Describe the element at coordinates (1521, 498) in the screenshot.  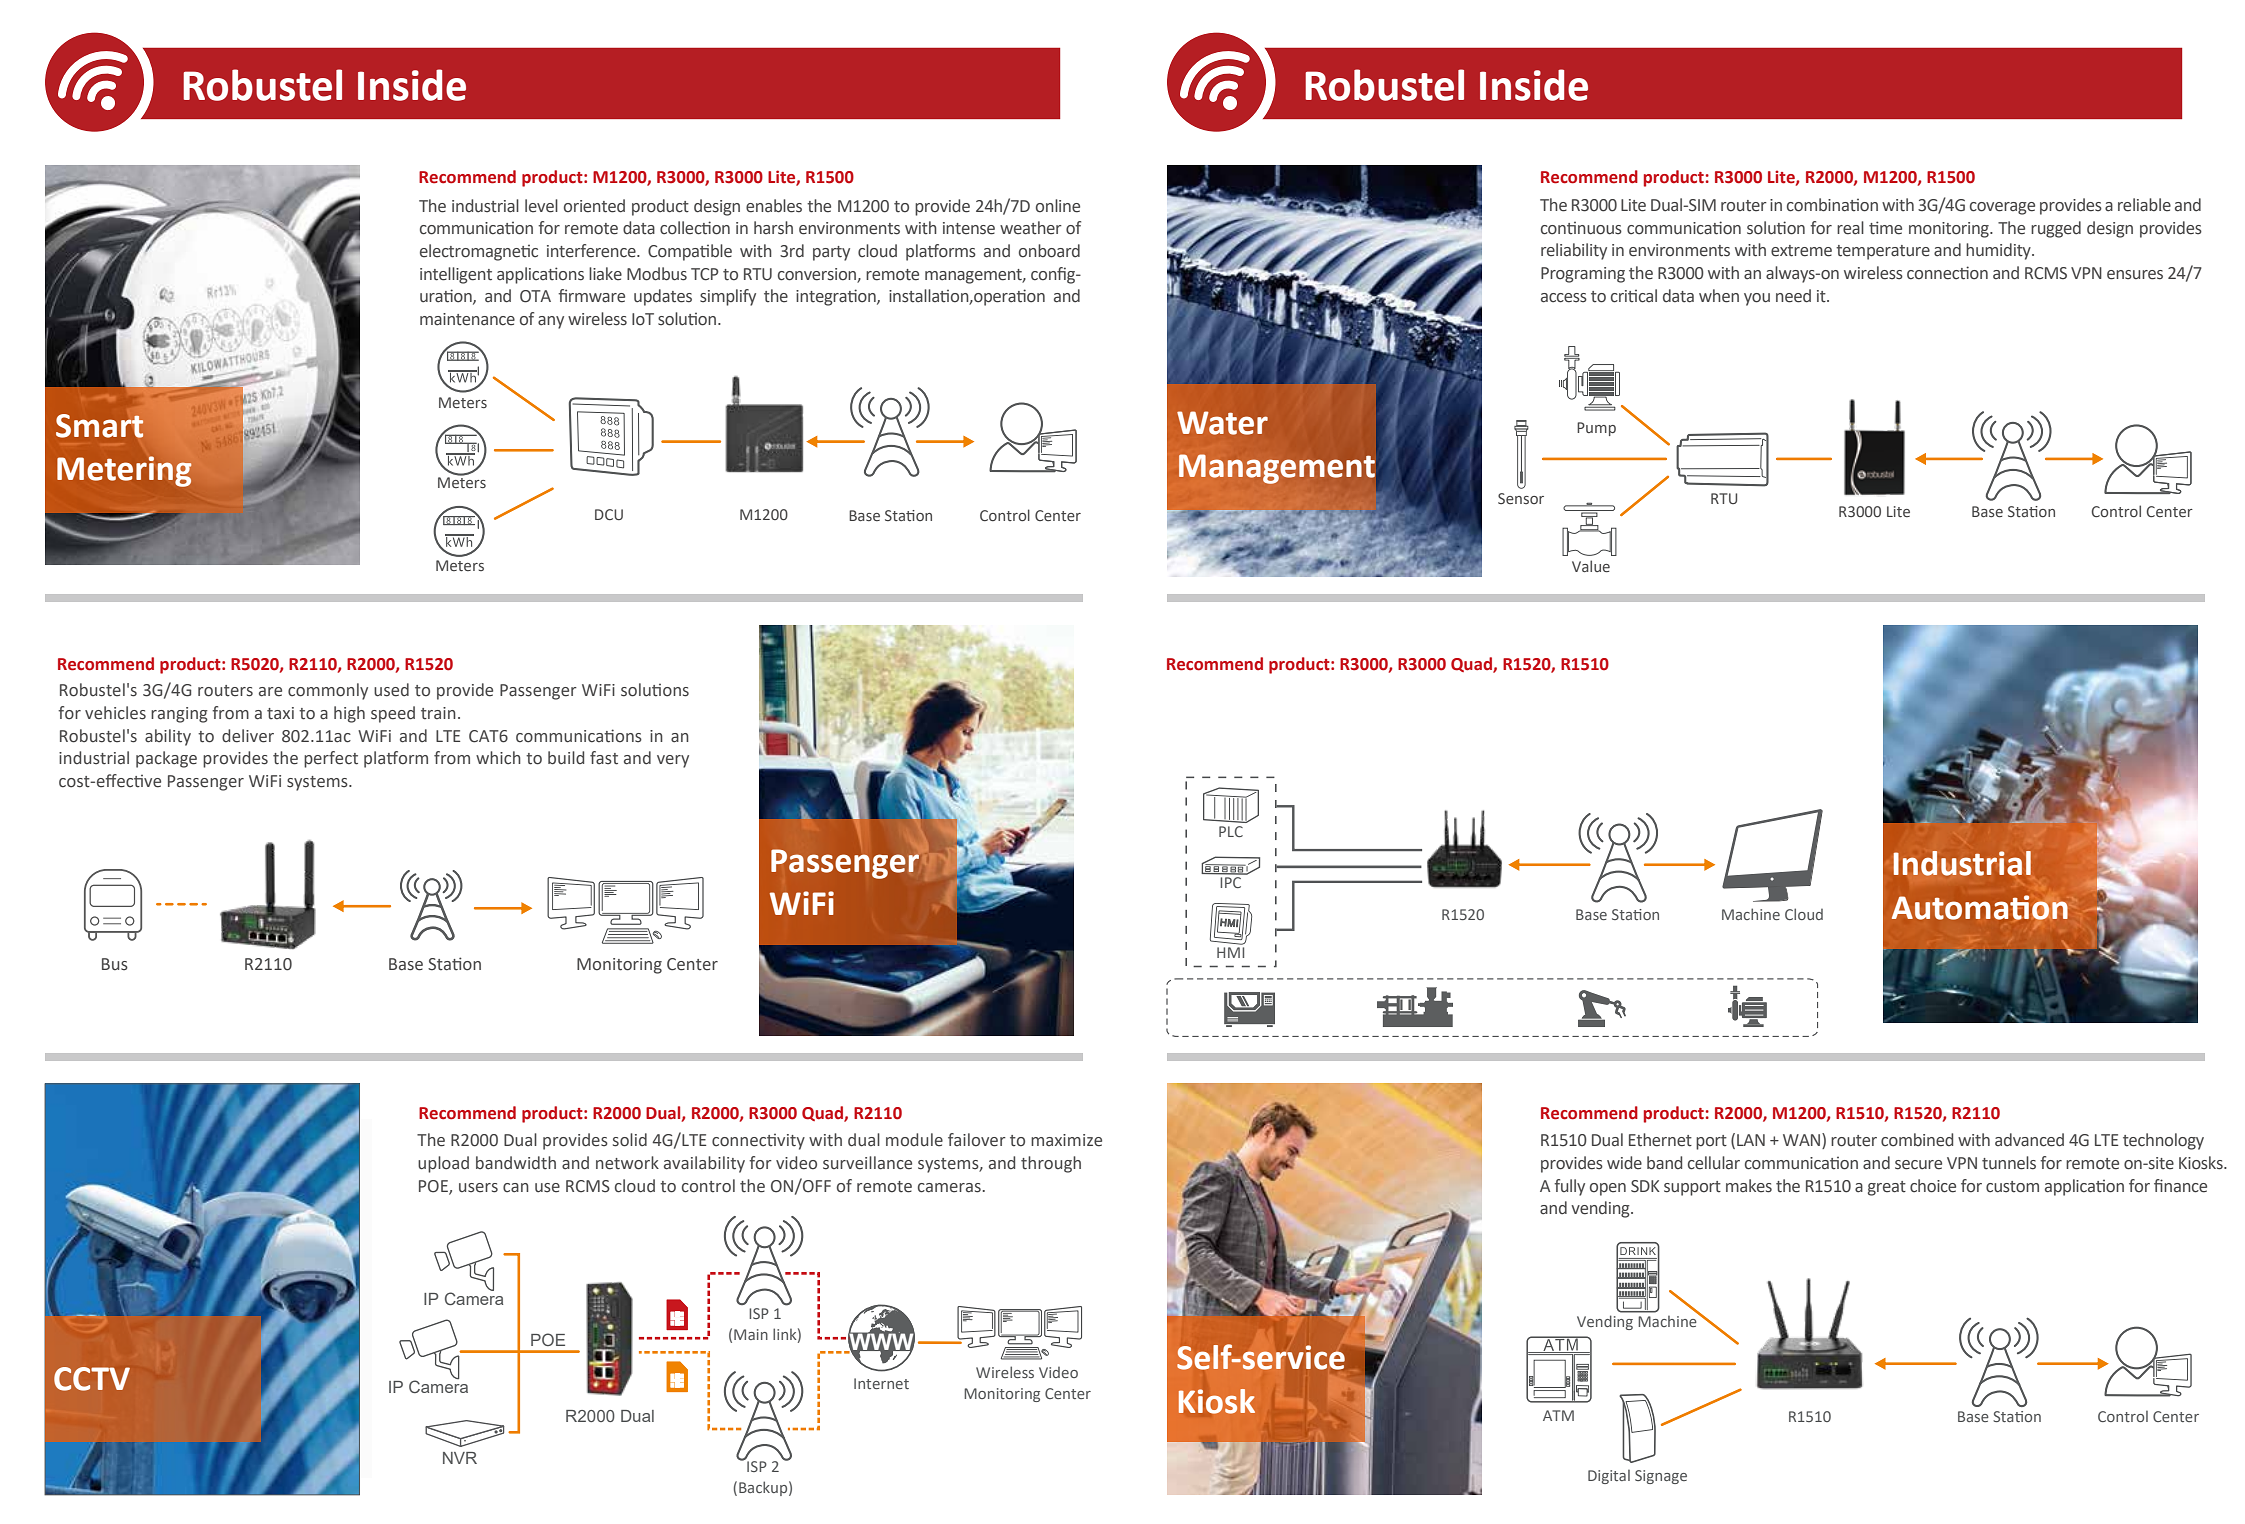
I see `Sensor` at that location.
